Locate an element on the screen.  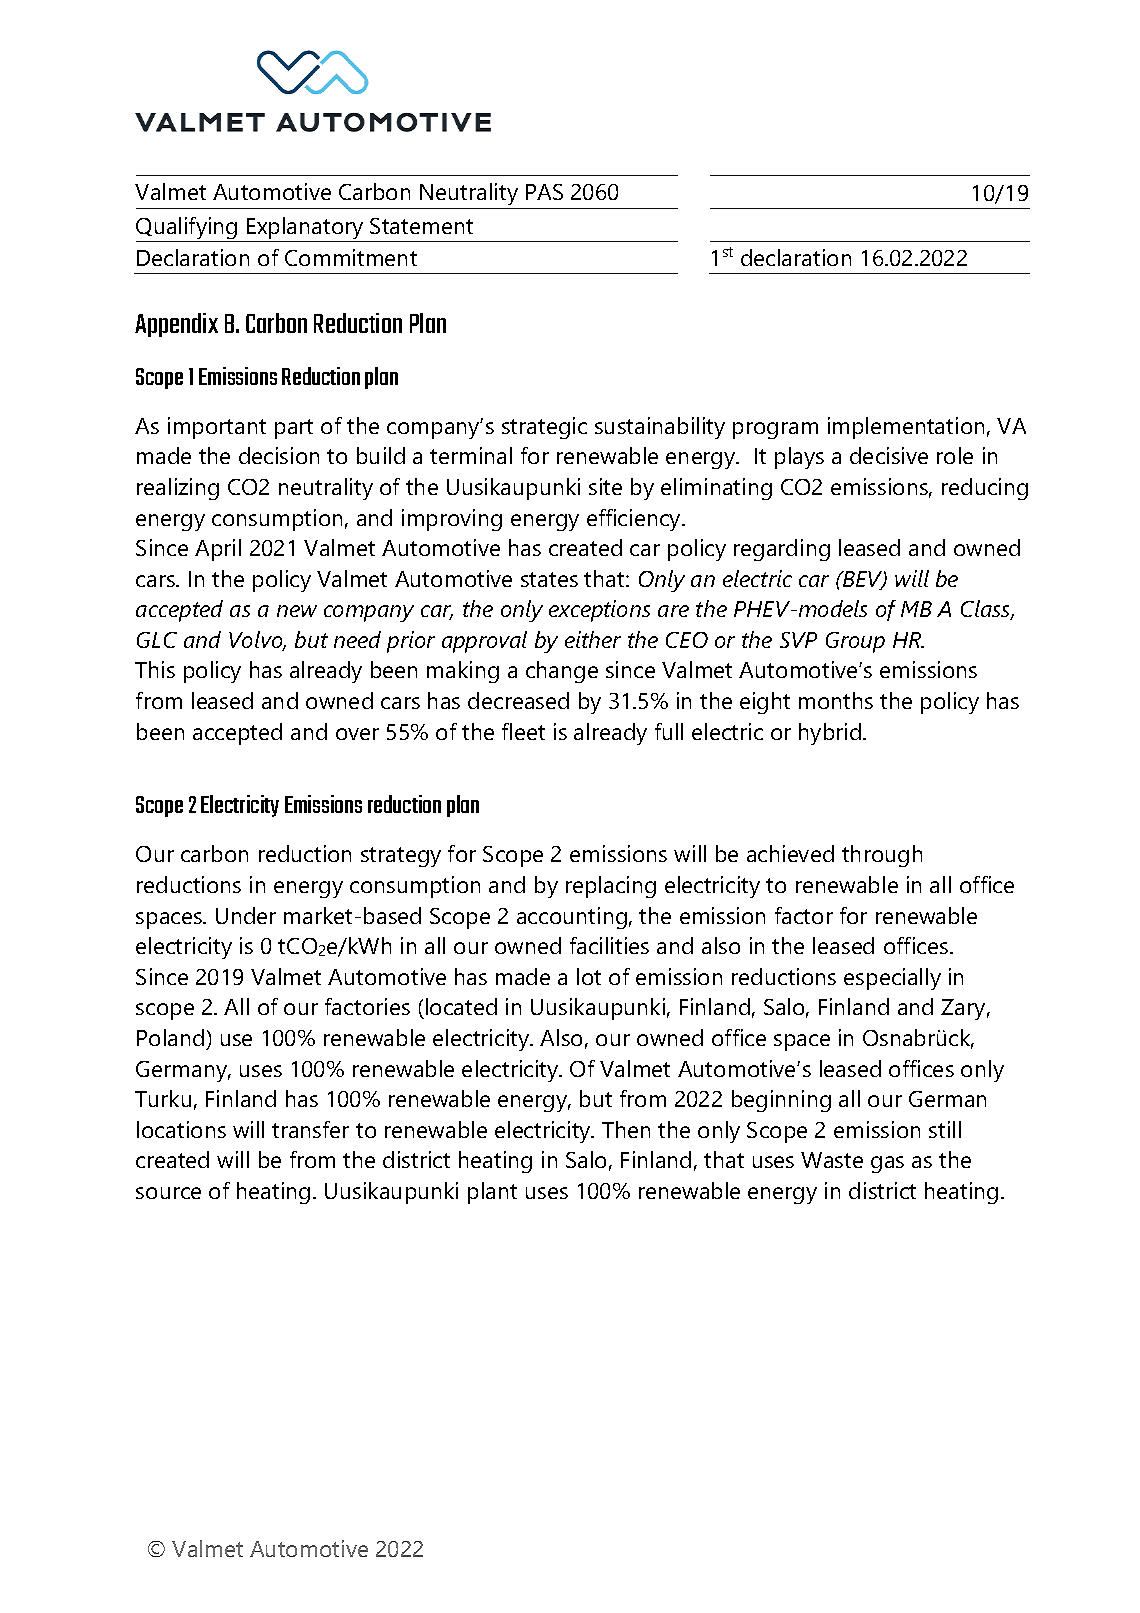
April is located at coordinates (218, 550).
